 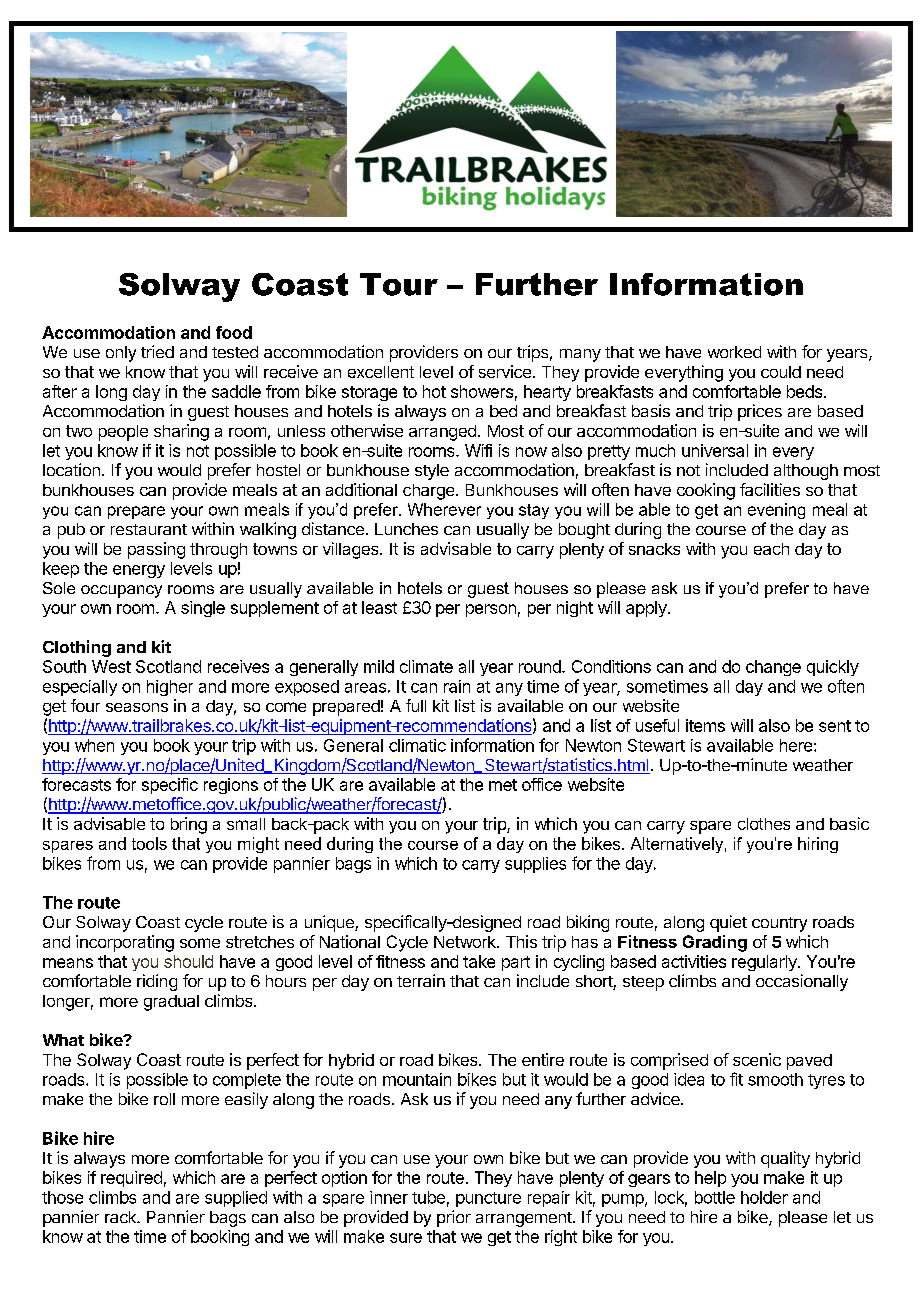 What do you see at coordinates (764, 1197) in the screenshot?
I see `holder` at bounding box center [764, 1197].
